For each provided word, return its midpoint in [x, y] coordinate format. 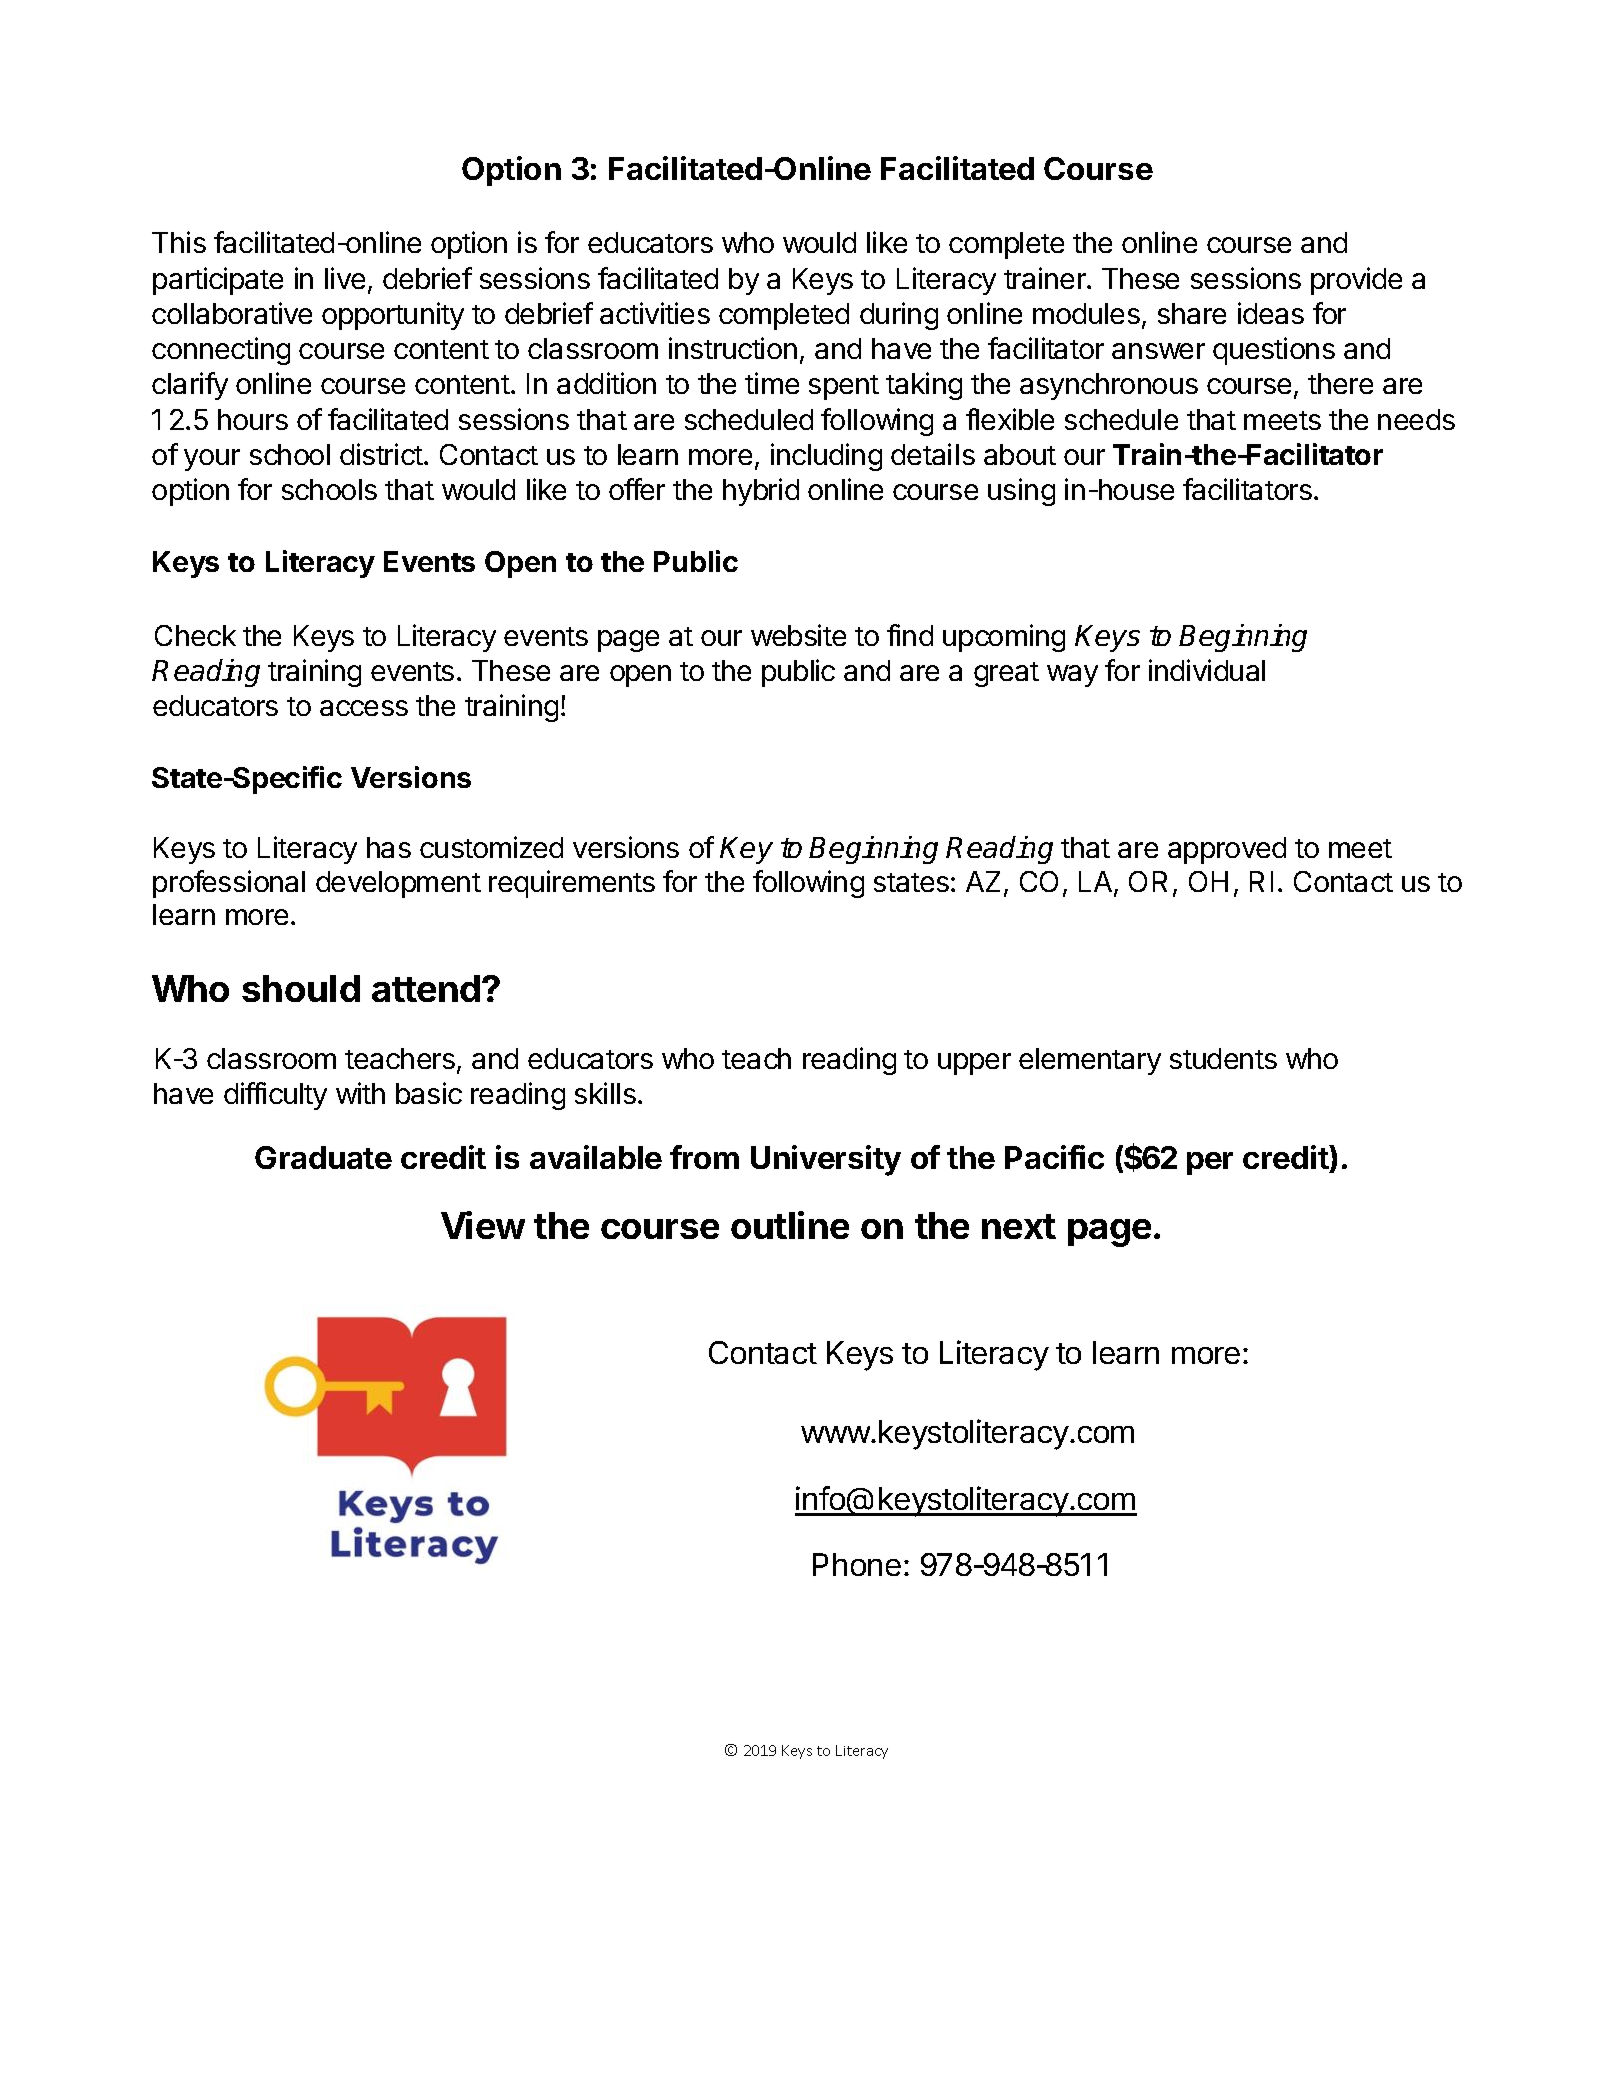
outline [790, 1225]
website [798, 635]
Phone [857, 1564]
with [360, 1093]
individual [1207, 670]
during [899, 316]
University [826, 1160]
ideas [1271, 313]
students [1223, 1058]
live [345, 278]
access [364, 708]
